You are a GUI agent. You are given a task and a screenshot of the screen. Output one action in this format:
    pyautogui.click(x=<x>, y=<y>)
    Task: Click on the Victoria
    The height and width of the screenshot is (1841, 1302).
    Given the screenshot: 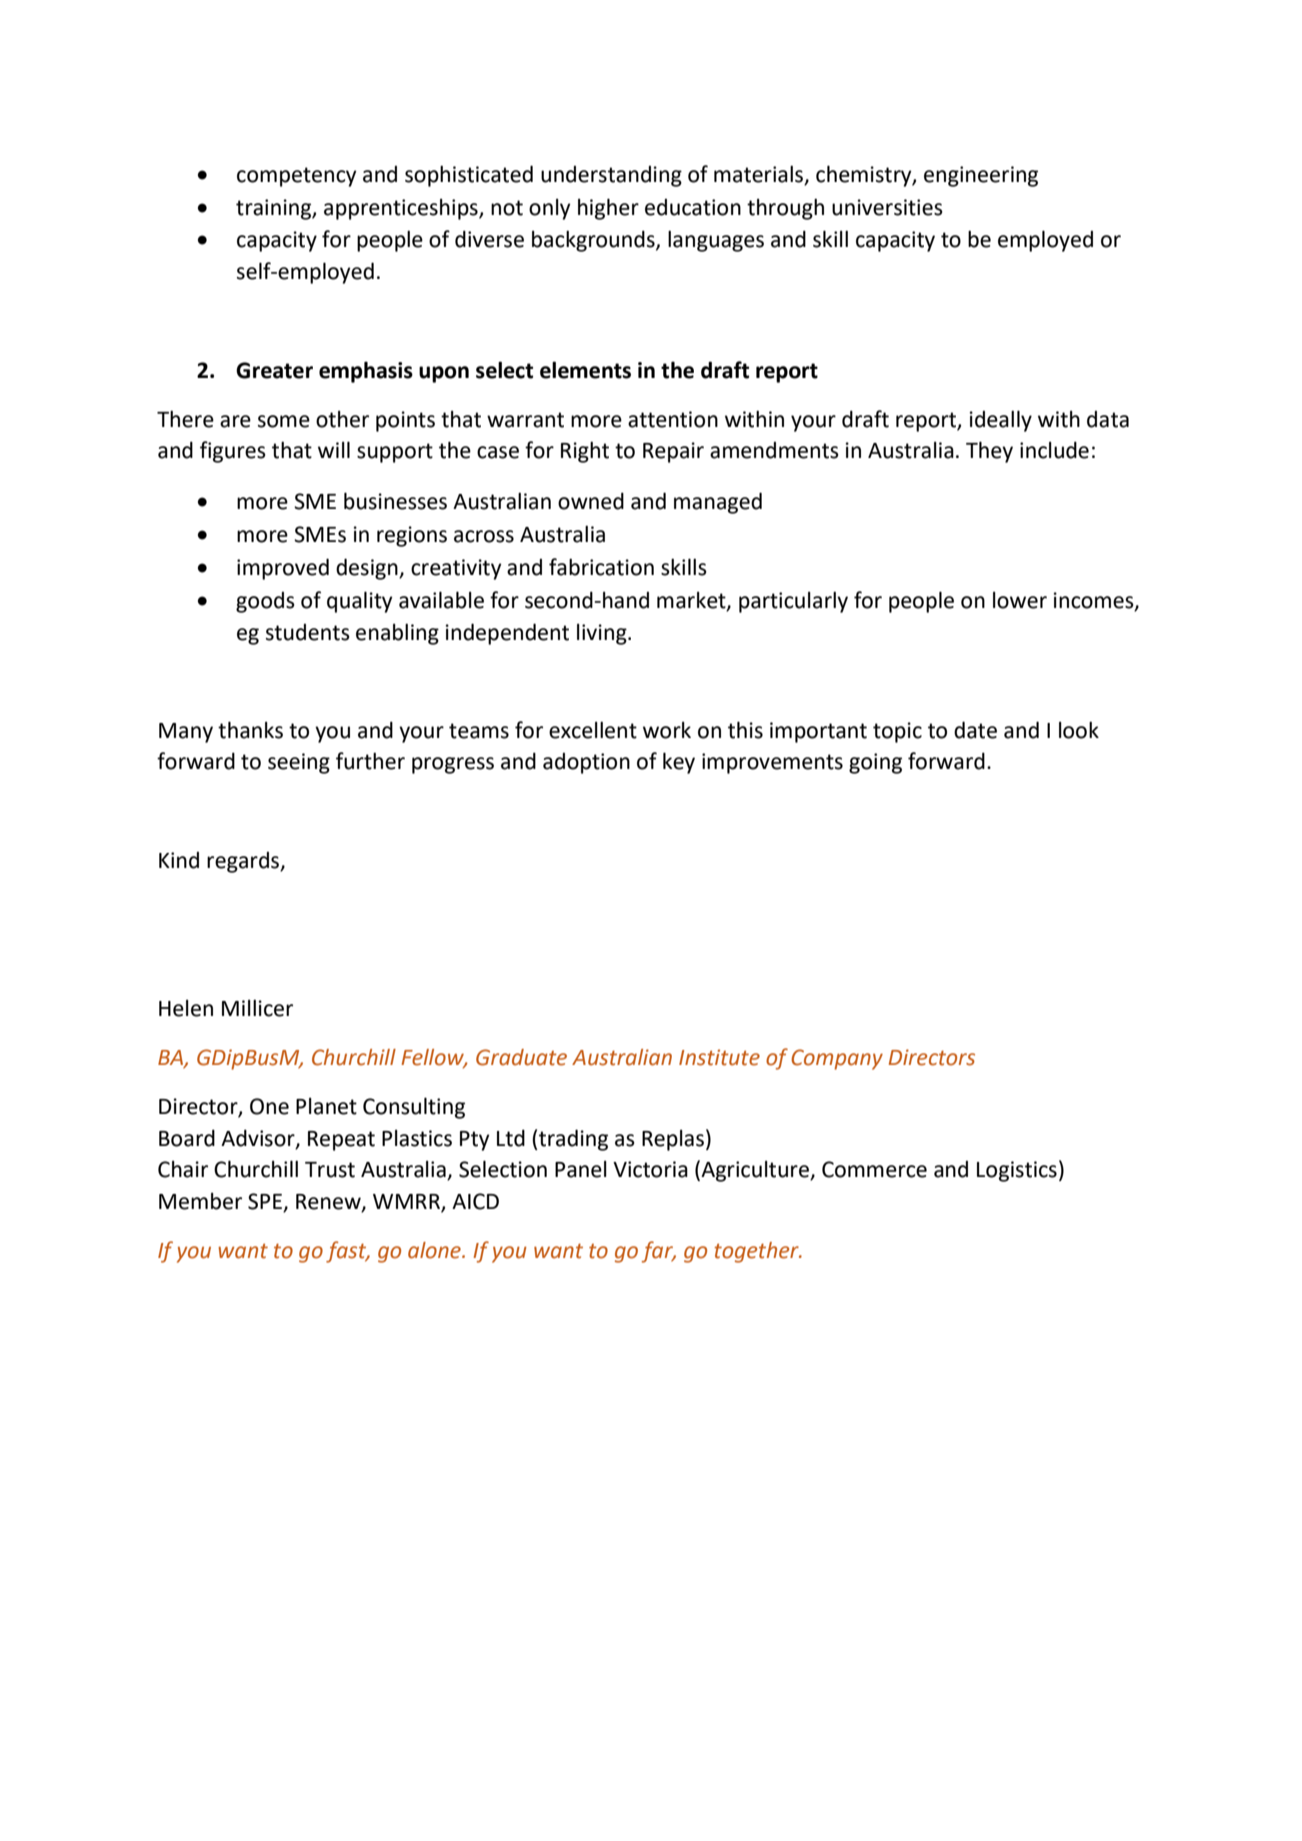 What is the action you would take?
    pyautogui.click(x=650, y=1169)
